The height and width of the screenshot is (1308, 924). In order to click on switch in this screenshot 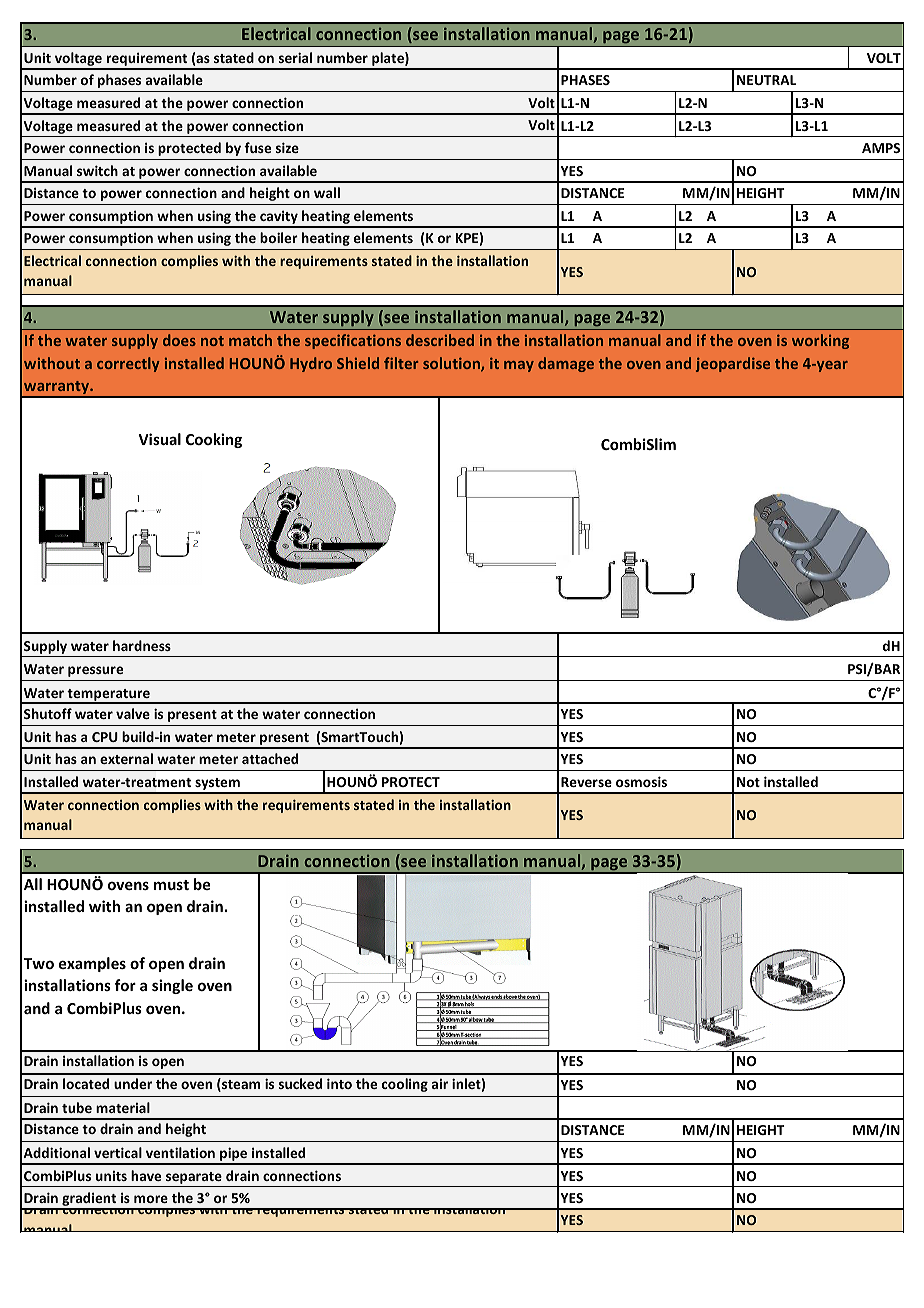, I will do `click(97, 170)`.
